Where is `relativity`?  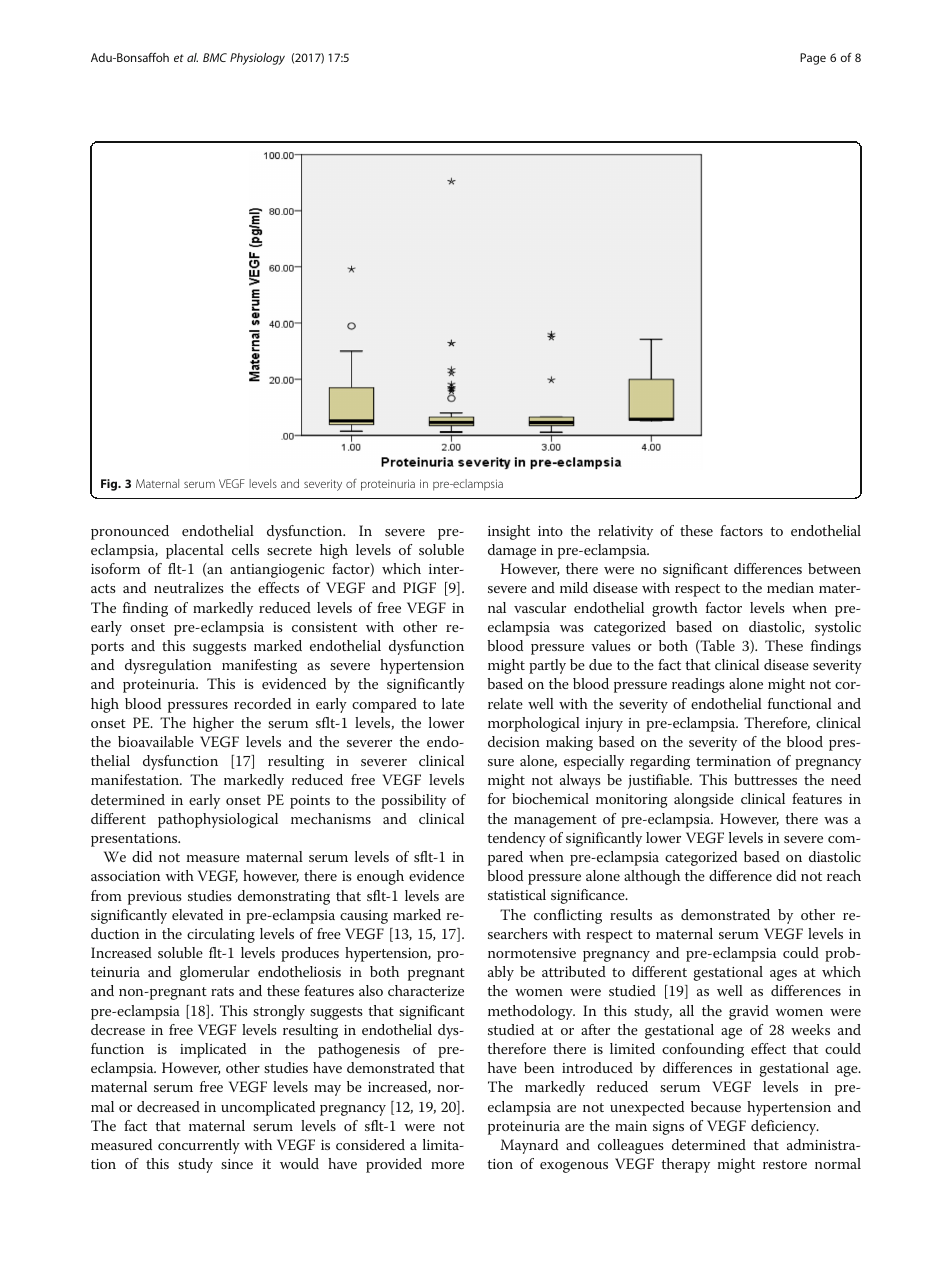
relativity is located at coordinates (625, 532).
